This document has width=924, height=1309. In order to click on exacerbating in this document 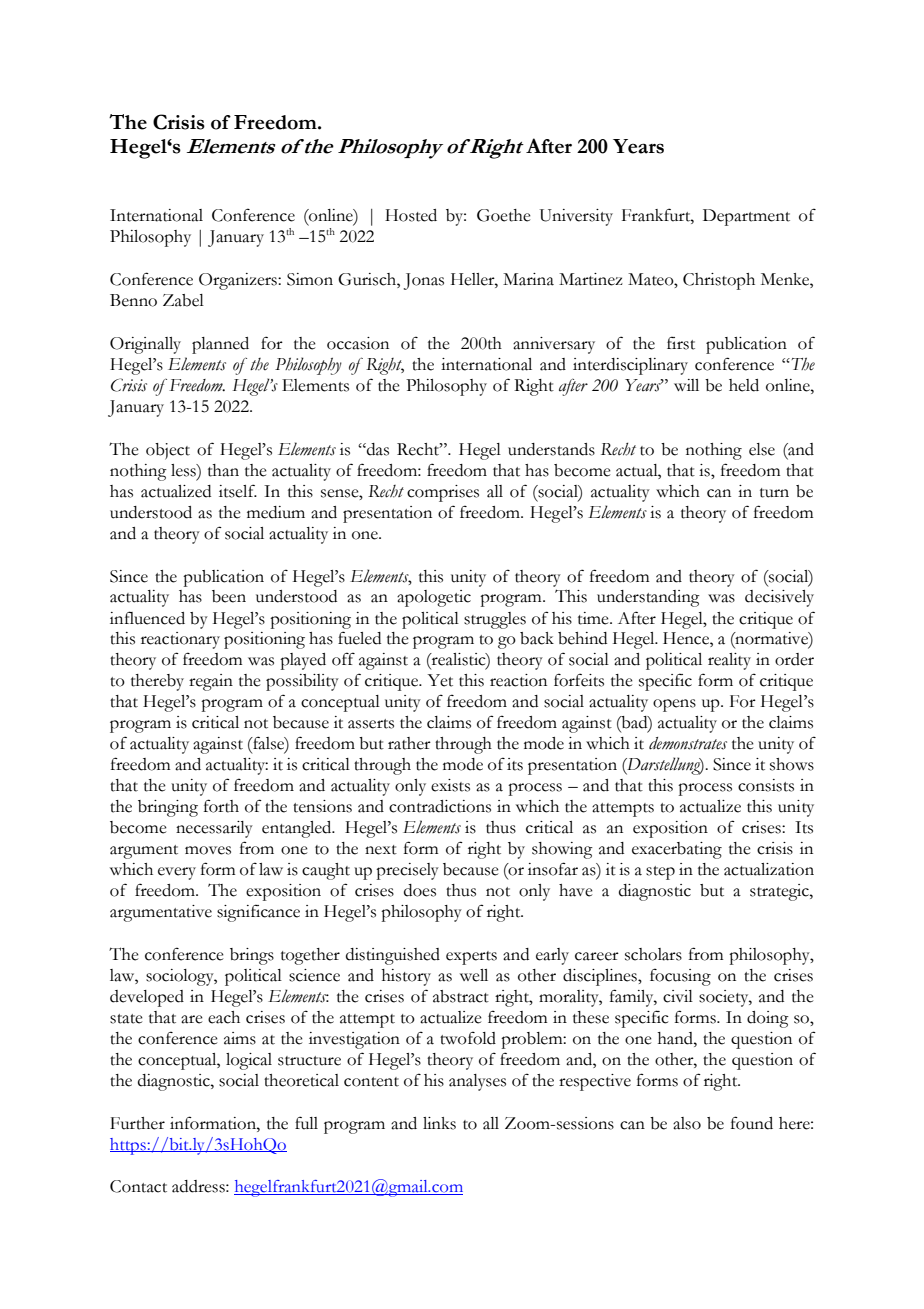, I will do `click(677, 850)`.
